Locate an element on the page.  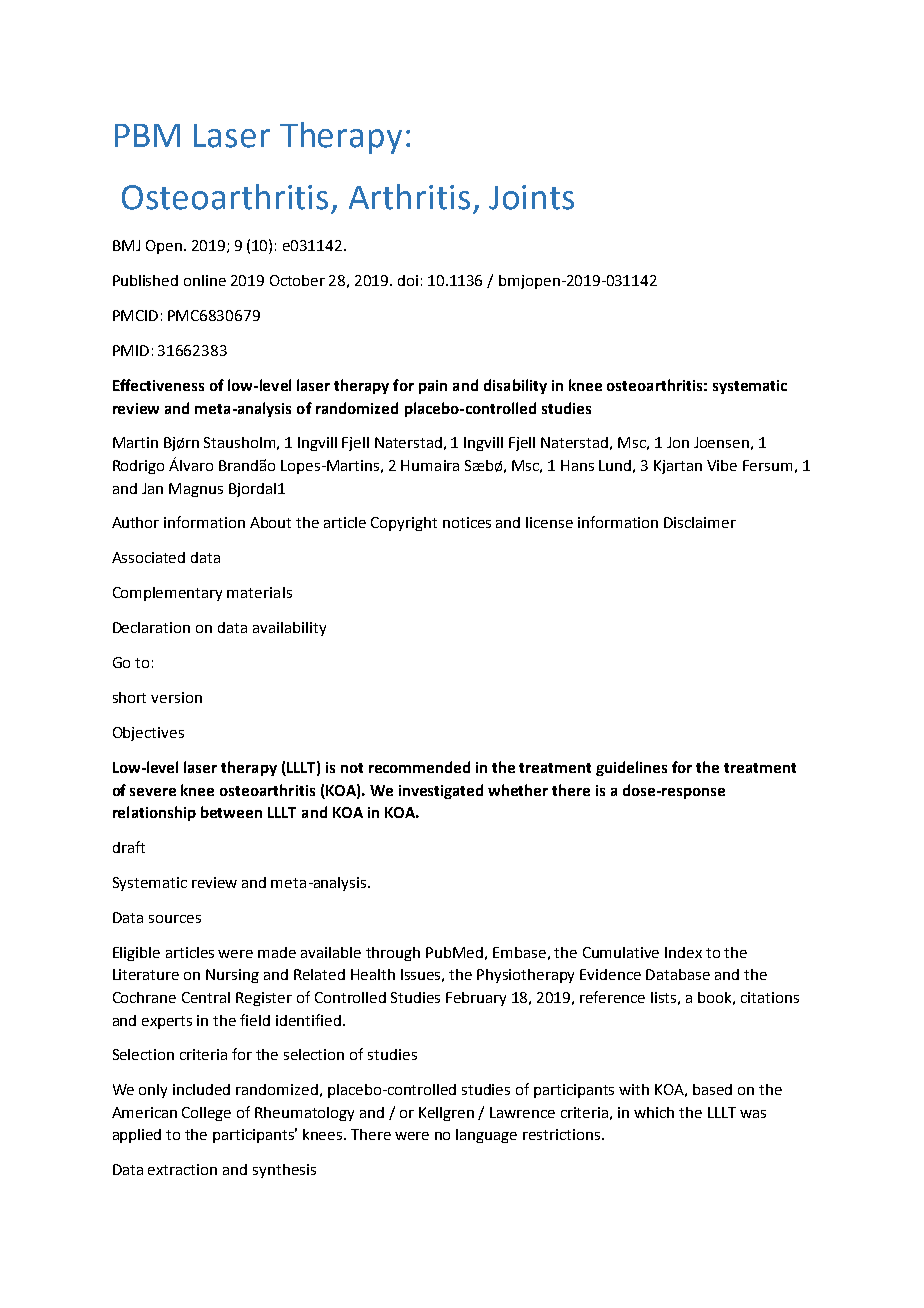
doi is located at coordinates (408, 280).
